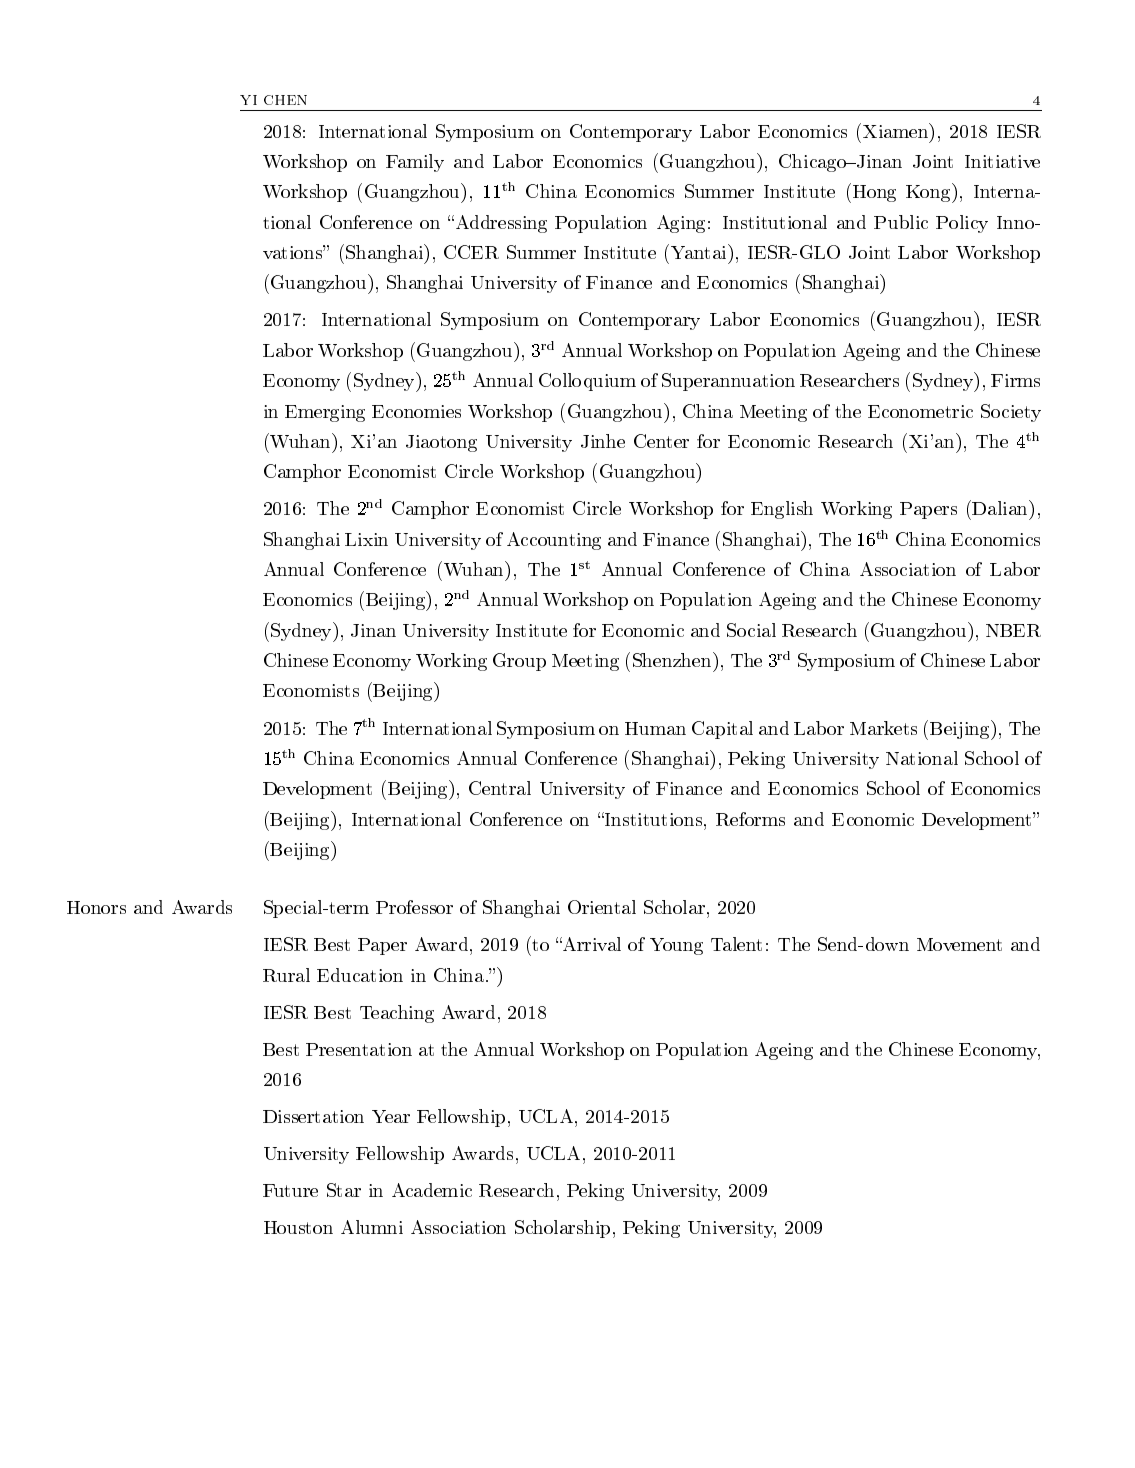 This image has height=1468, width=1135. I want to click on Econometric, so click(920, 411).
